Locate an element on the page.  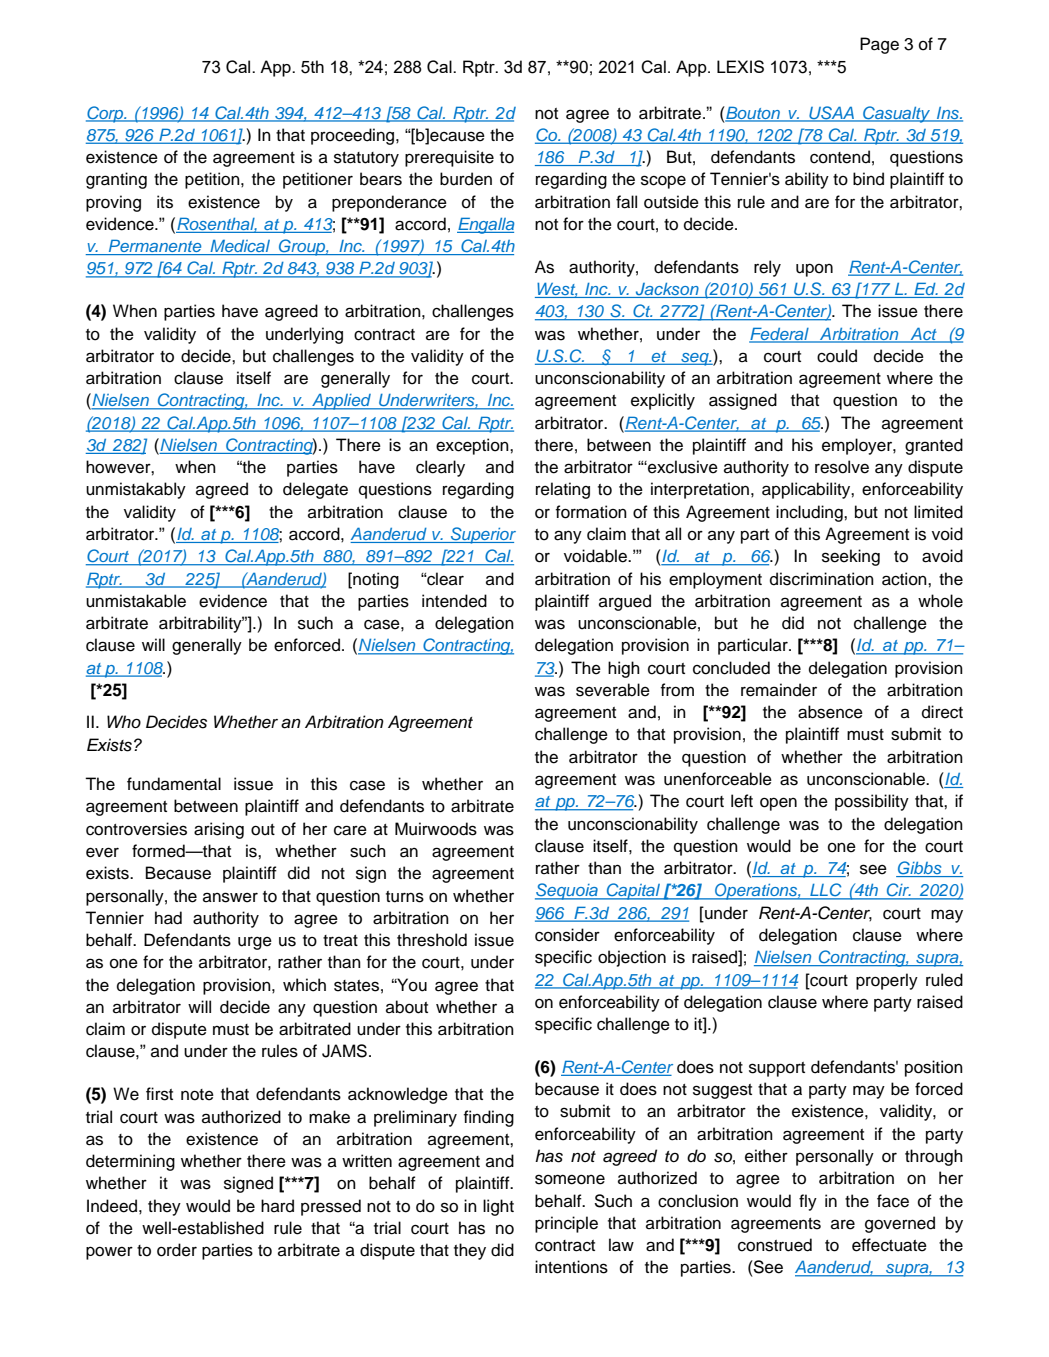
unmistakable is located at coordinates (136, 601).
